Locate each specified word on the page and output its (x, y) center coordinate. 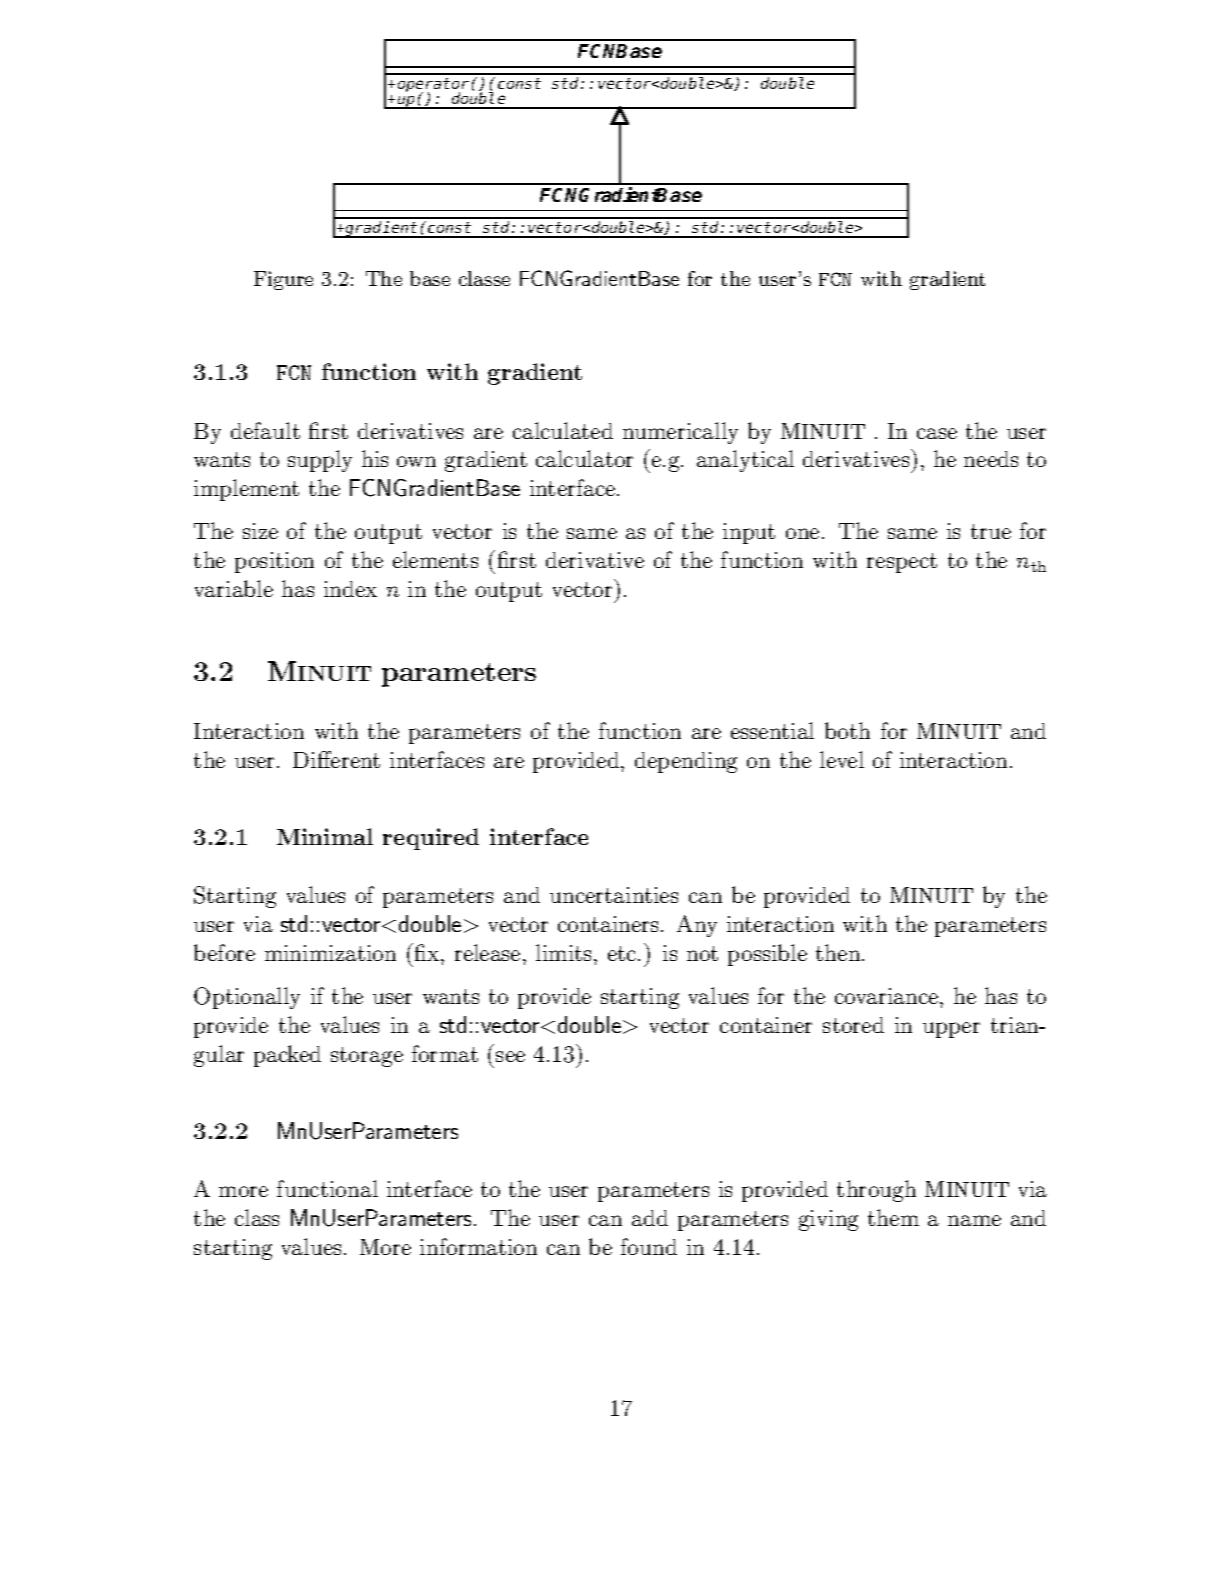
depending (686, 762)
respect (902, 563)
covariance (888, 996)
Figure (283, 280)
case (937, 433)
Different (336, 759)
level (842, 759)
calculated (563, 430)
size (260, 531)
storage (367, 1057)
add (650, 1218)
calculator (584, 458)
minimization (330, 953)
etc (623, 953)
